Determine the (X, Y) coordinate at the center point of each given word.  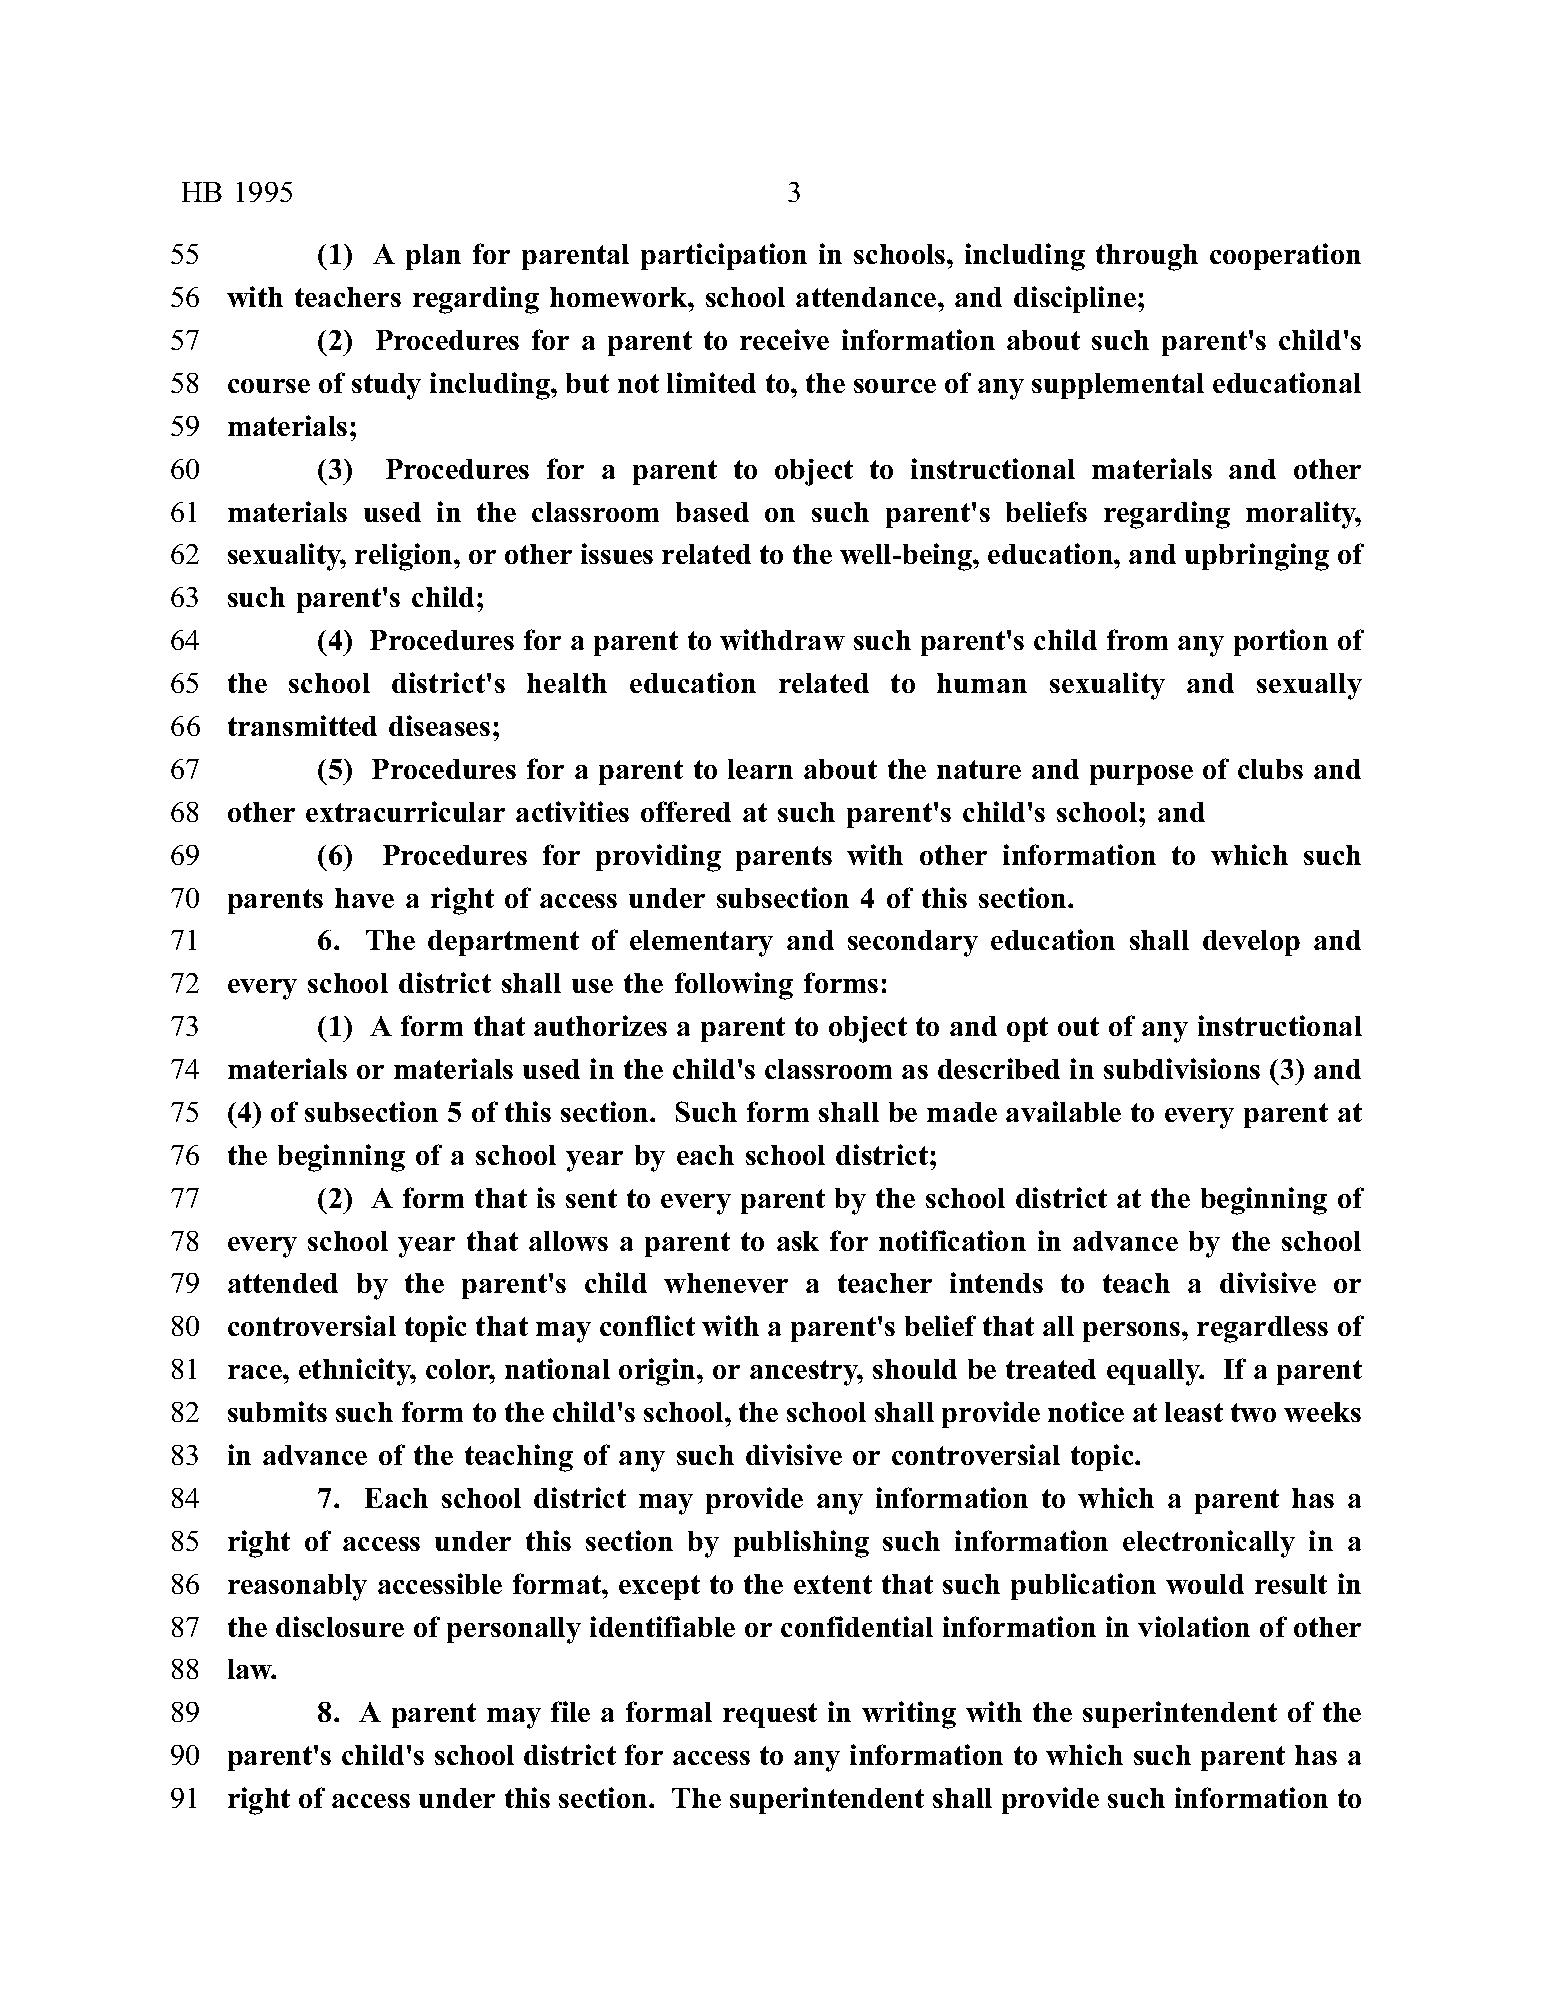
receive (784, 339)
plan (433, 257)
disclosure (340, 1626)
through (1147, 257)
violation (1194, 1626)
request (770, 1715)
